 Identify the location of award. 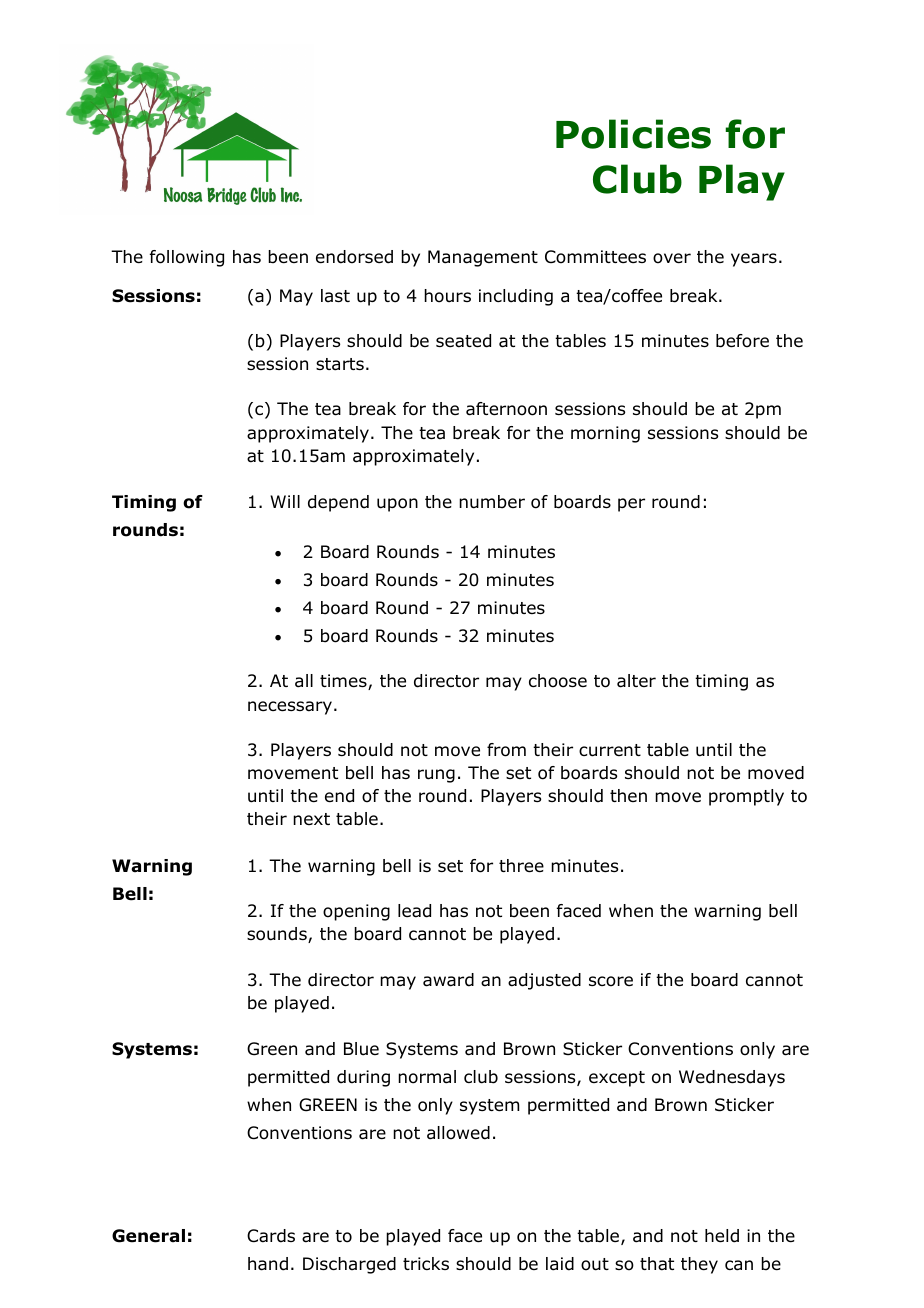
(448, 980).
